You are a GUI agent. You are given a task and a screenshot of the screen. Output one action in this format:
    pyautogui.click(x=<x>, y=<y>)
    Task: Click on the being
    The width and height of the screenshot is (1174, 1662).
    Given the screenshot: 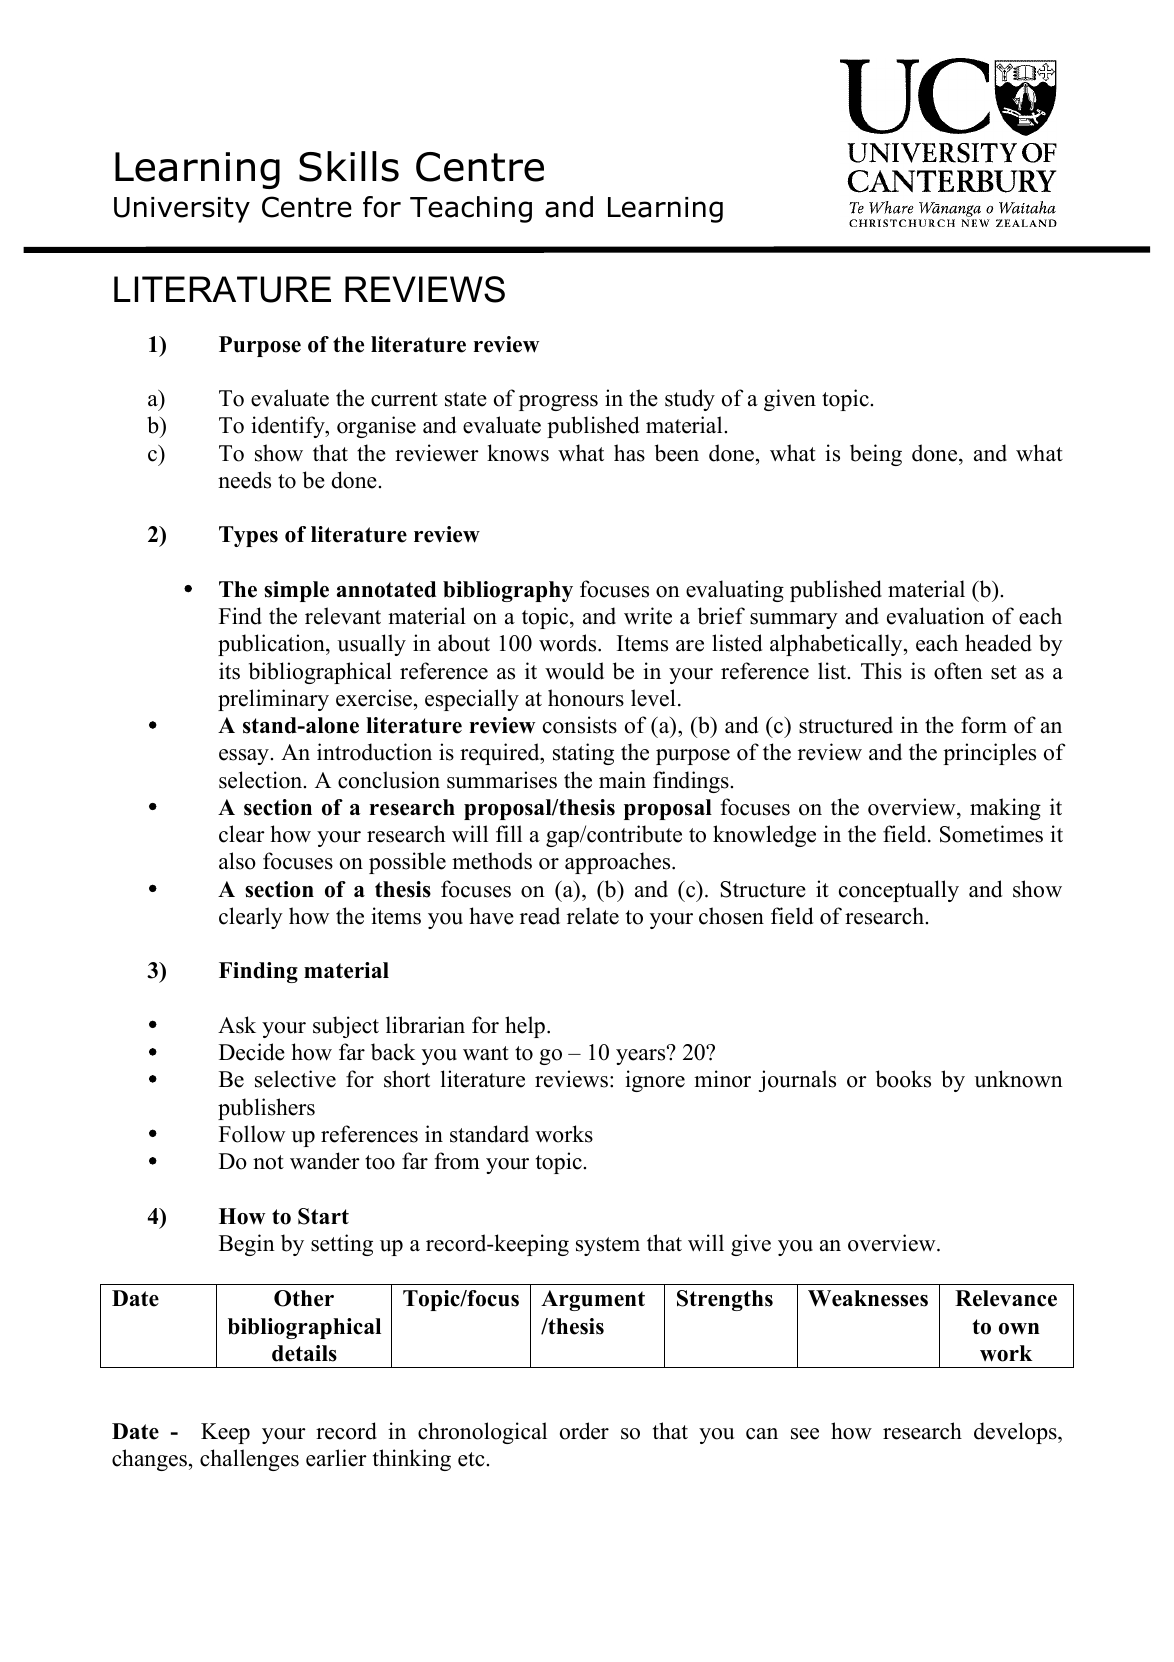 What is the action you would take?
    pyautogui.click(x=876, y=455)
